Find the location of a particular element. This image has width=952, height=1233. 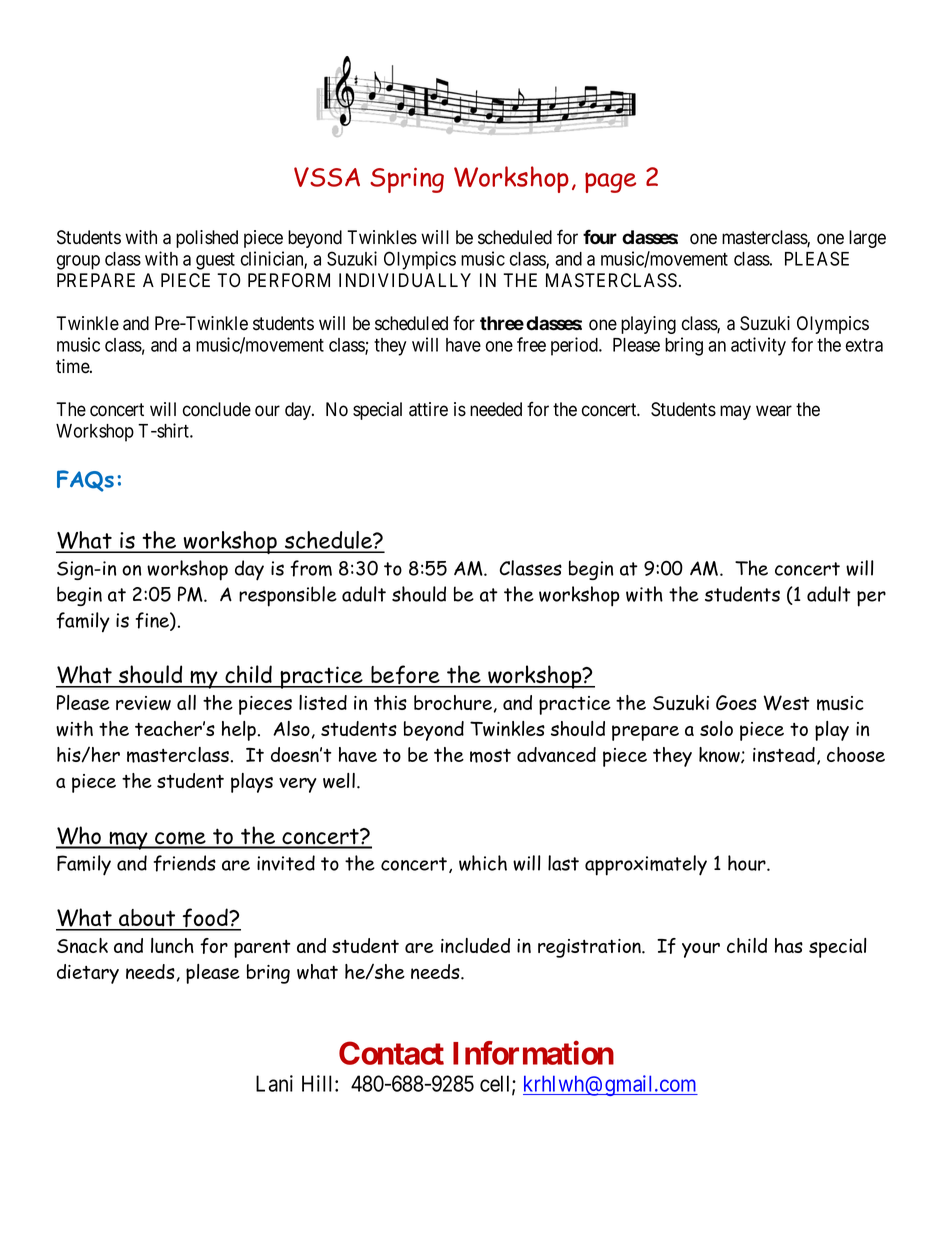

Spring is located at coordinates (407, 180).
